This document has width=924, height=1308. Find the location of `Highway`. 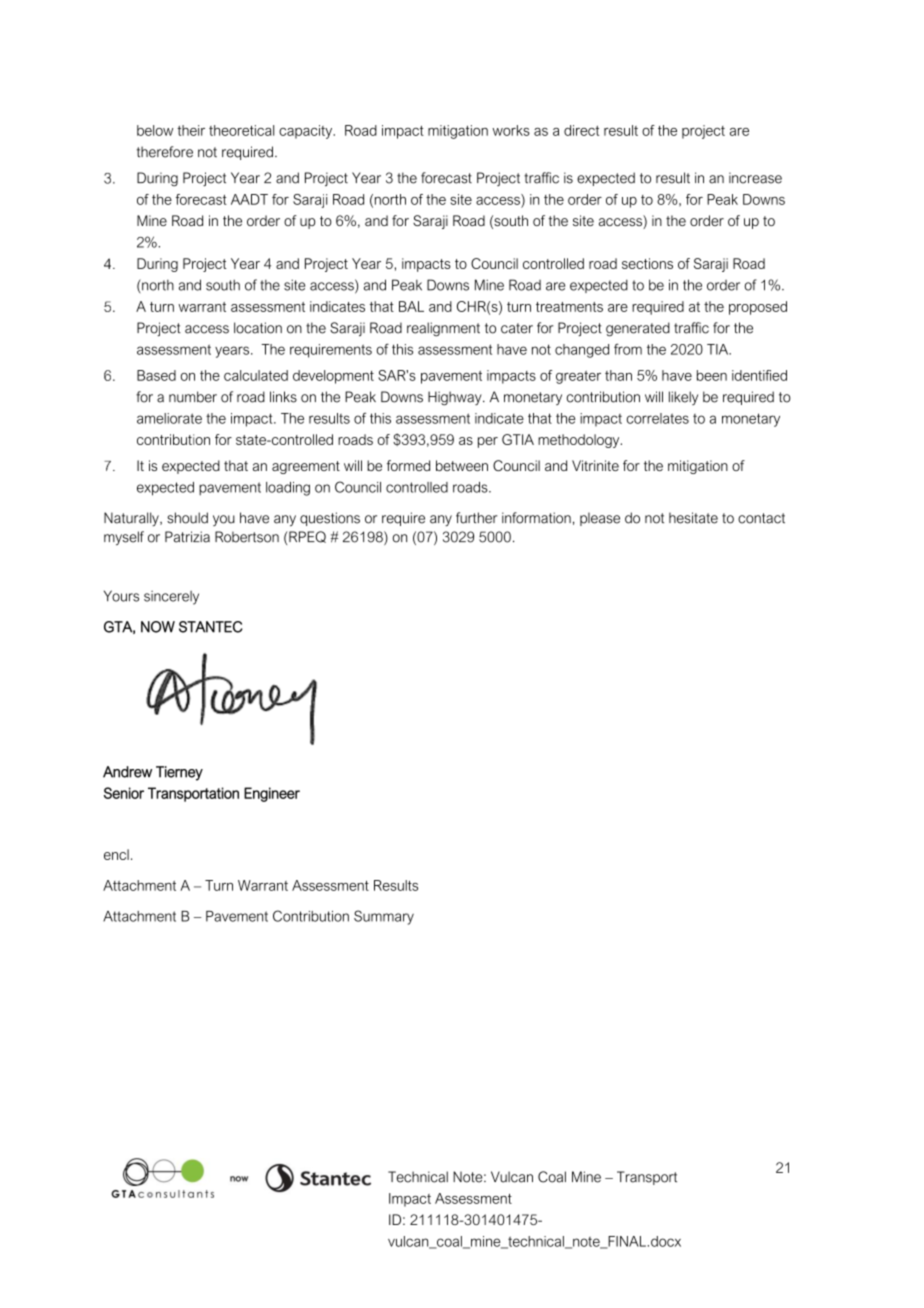

Highway is located at coordinates (456, 398).
